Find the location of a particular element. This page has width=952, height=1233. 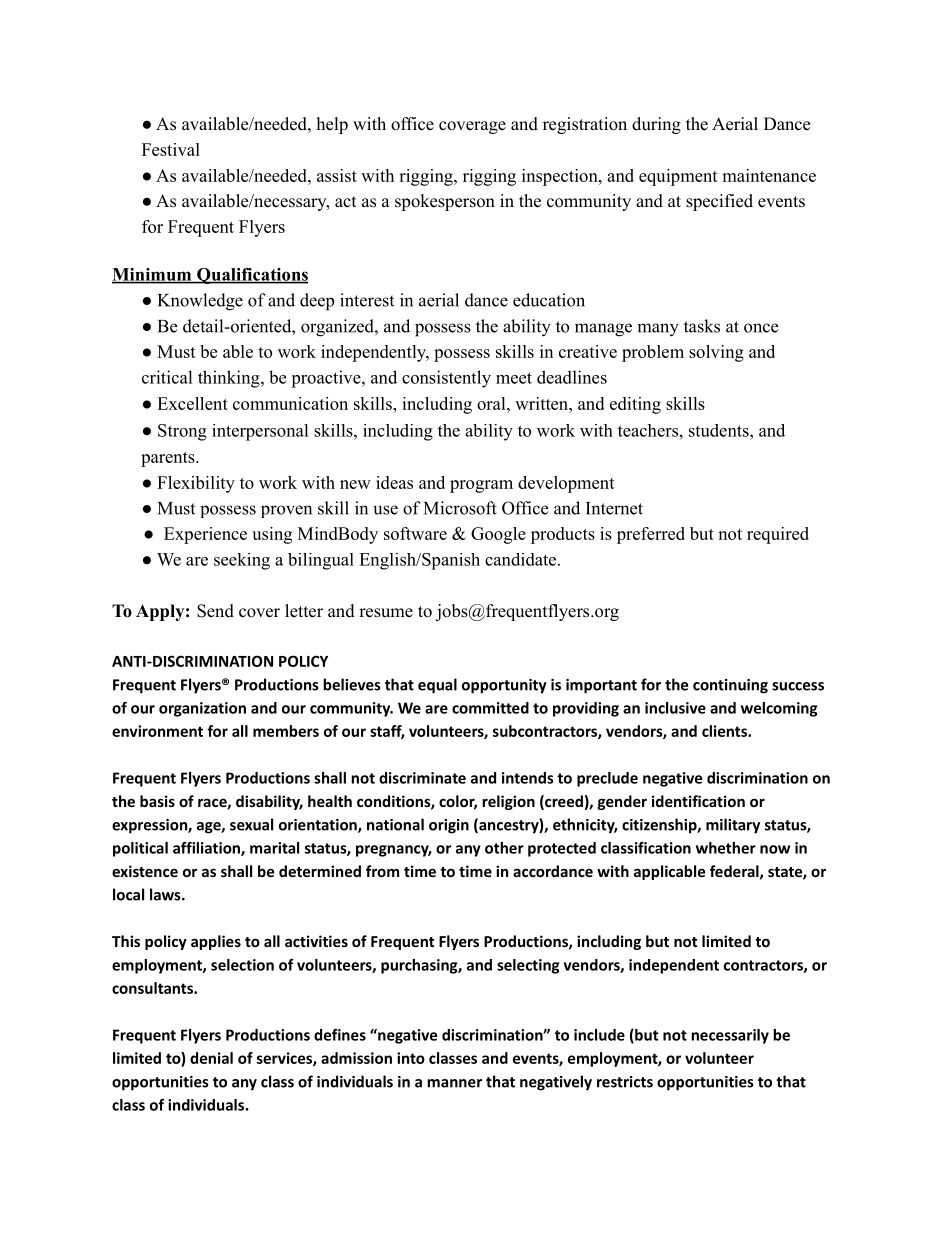

resume is located at coordinates (386, 613).
